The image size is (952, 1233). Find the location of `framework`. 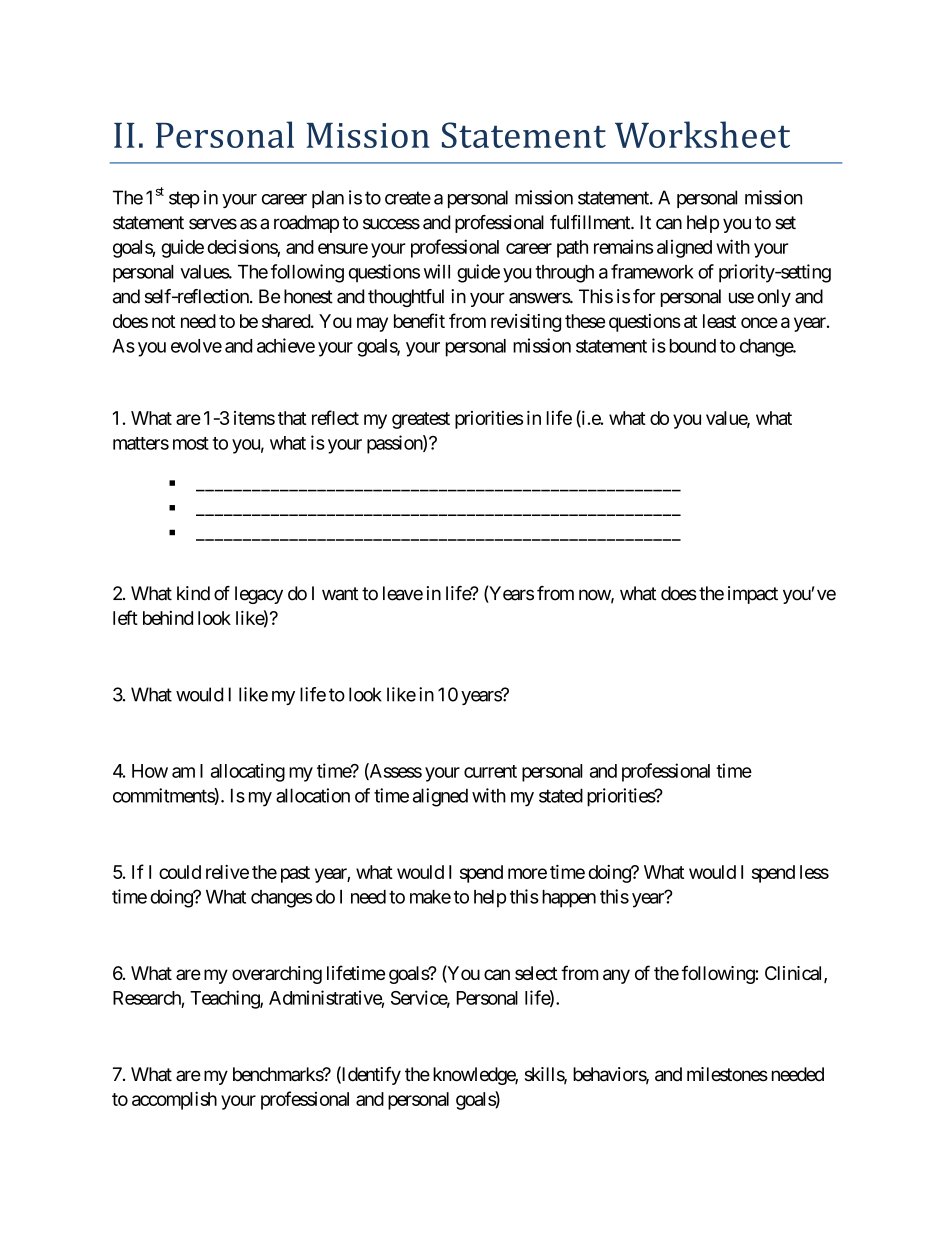

framework is located at coordinates (652, 271).
